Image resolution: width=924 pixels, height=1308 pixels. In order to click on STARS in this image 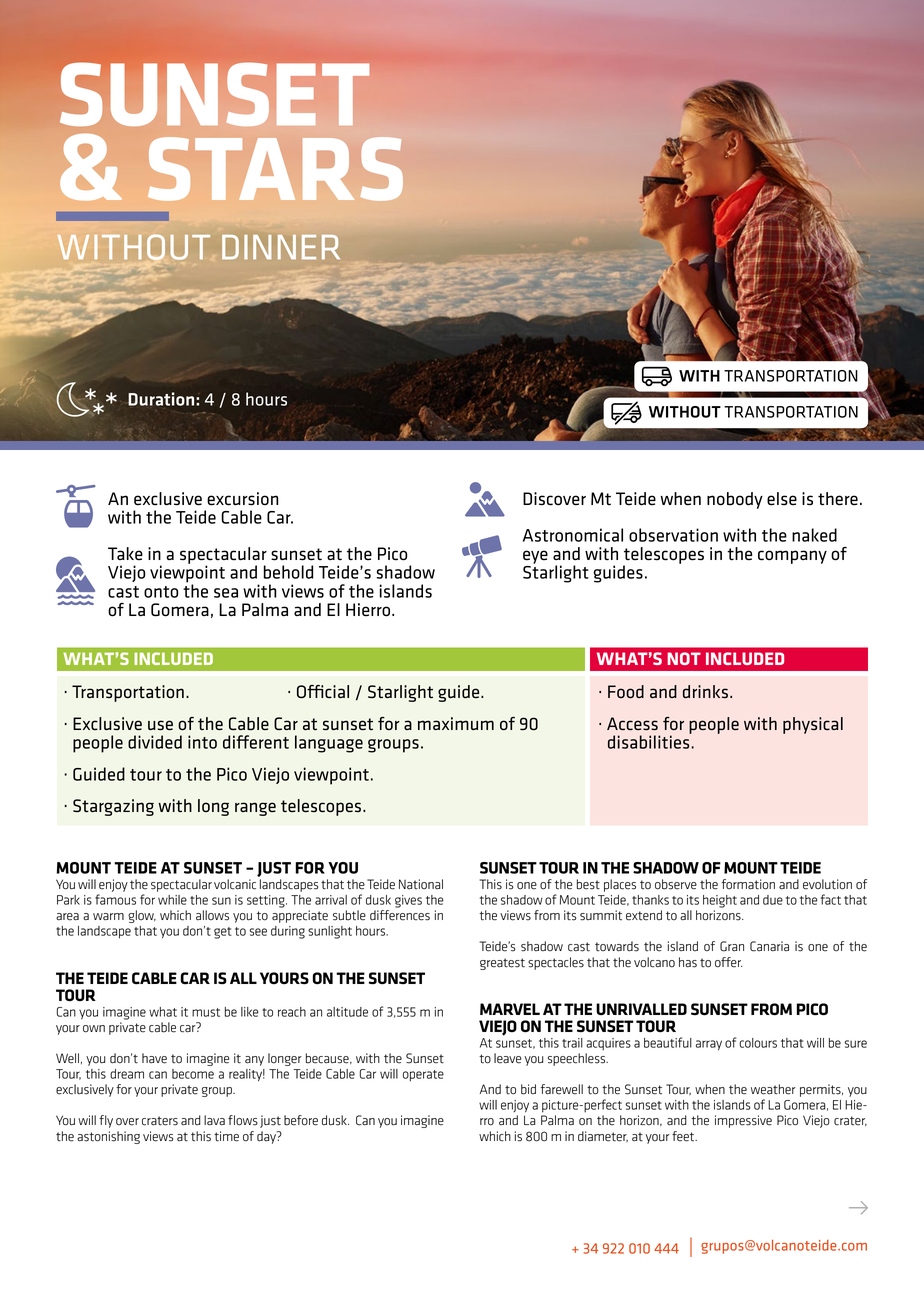, I will do `click(275, 169)`.
